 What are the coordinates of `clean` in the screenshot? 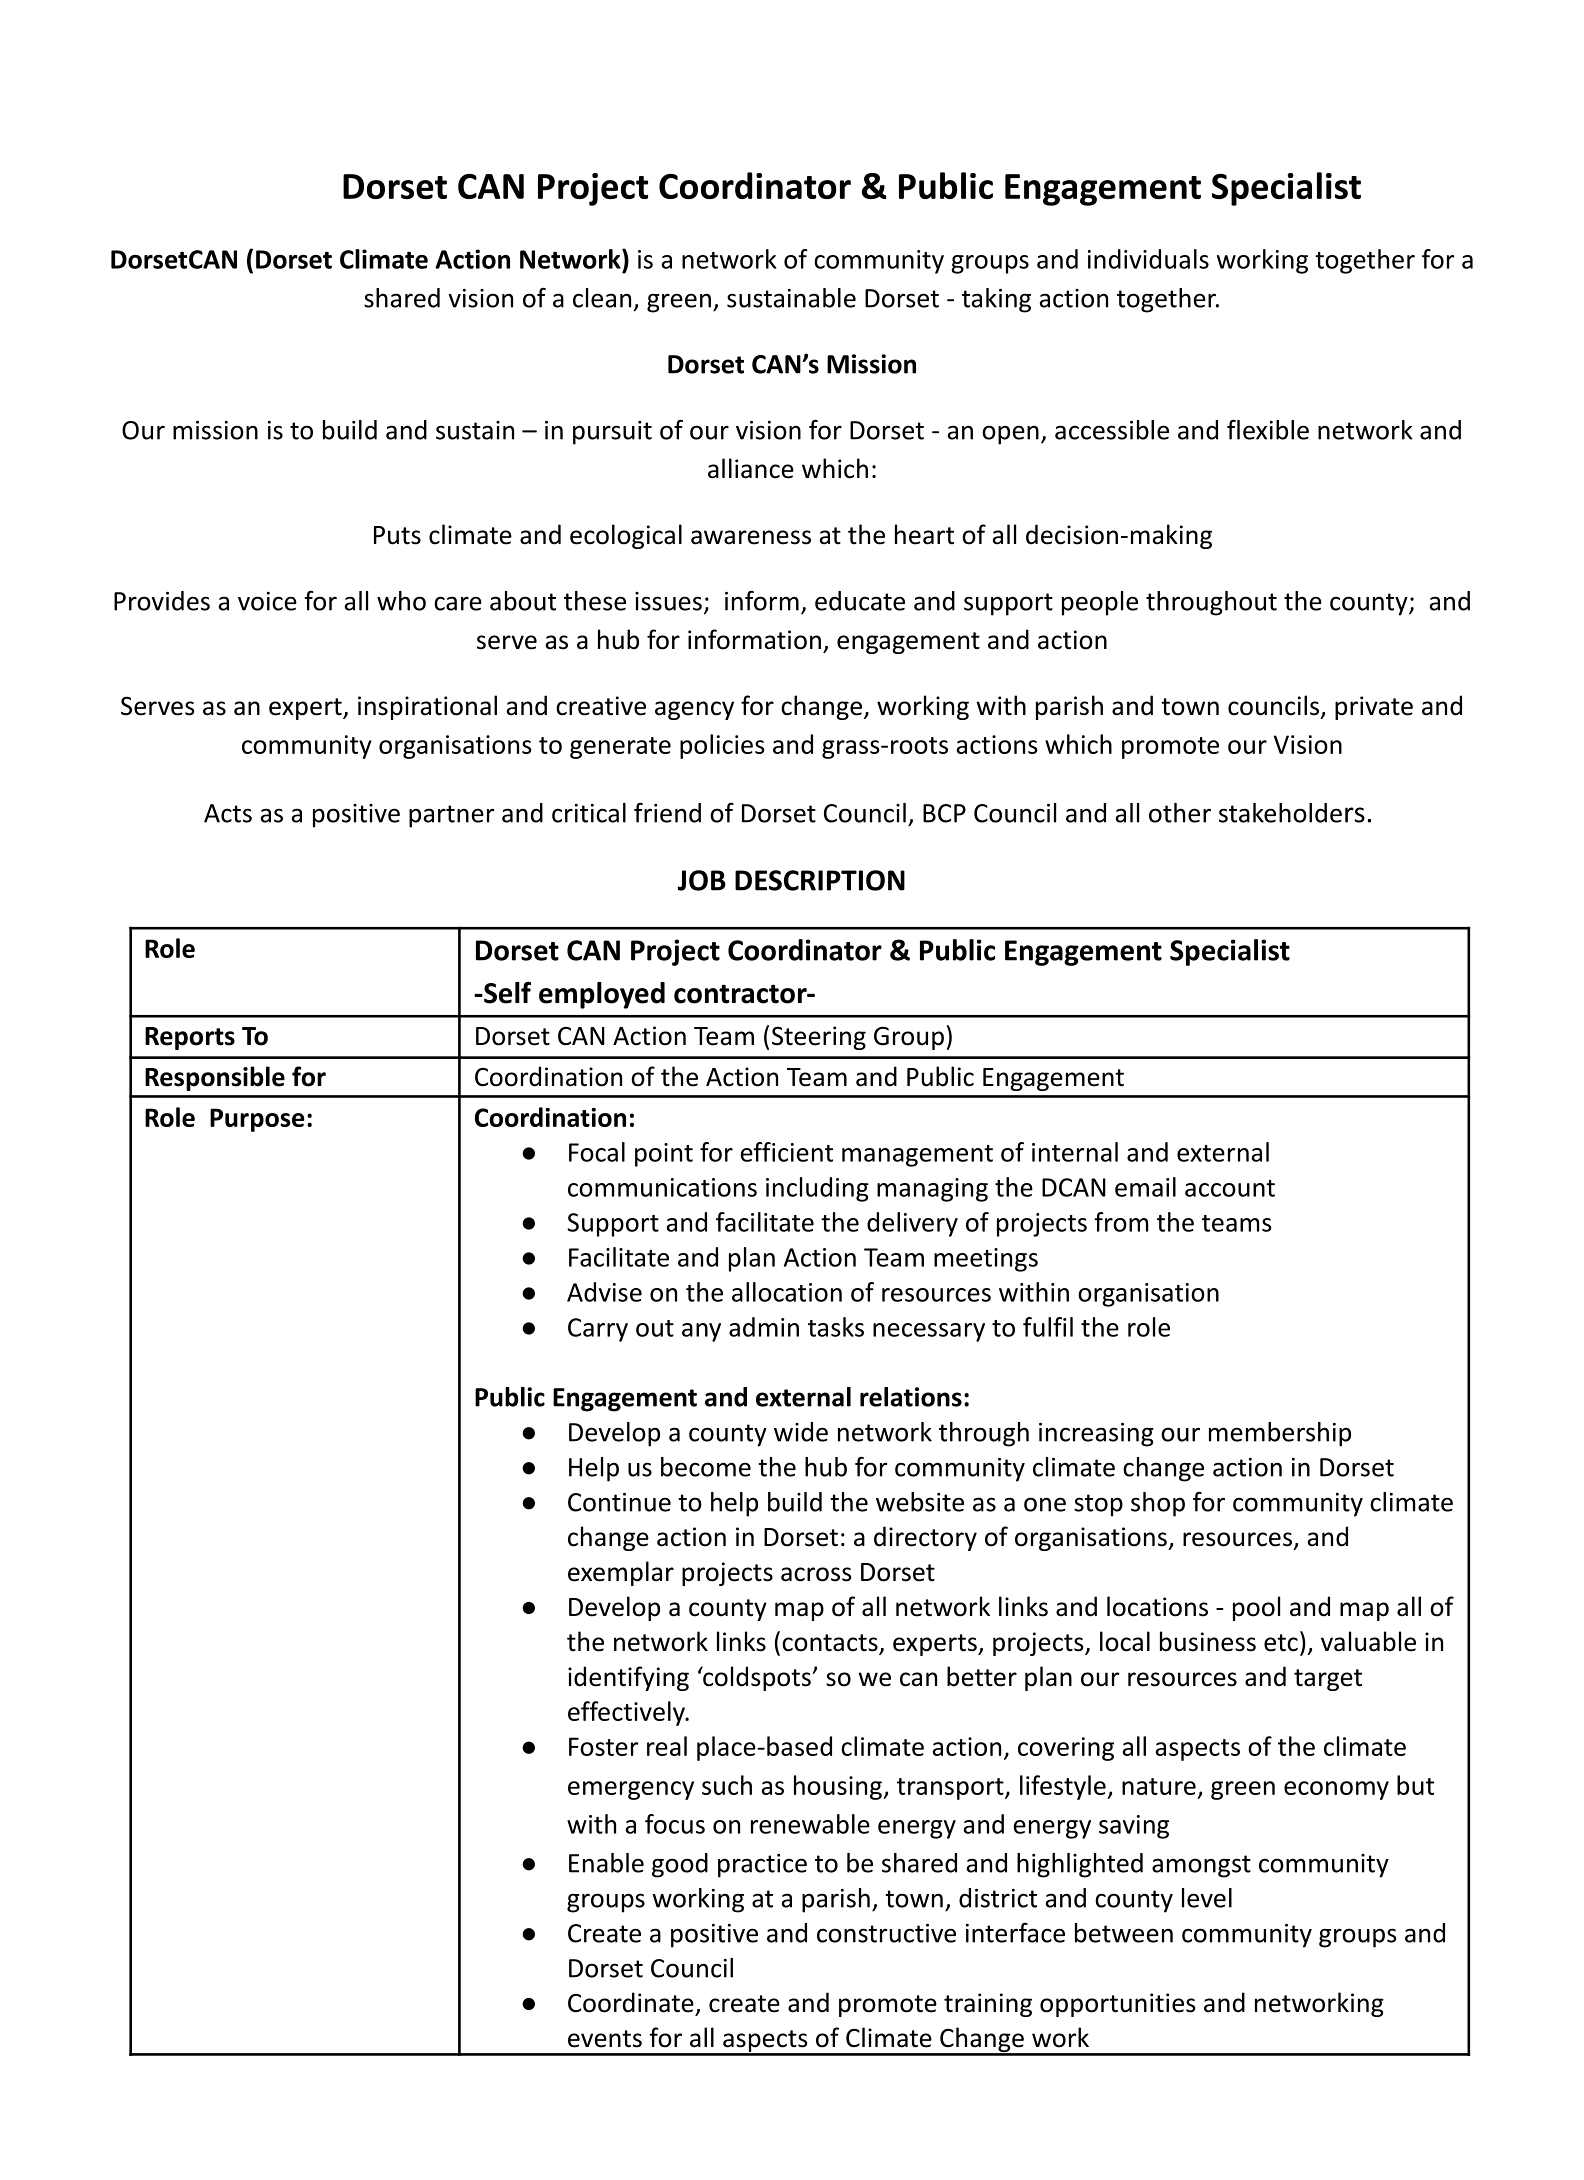 It's located at (602, 298).
